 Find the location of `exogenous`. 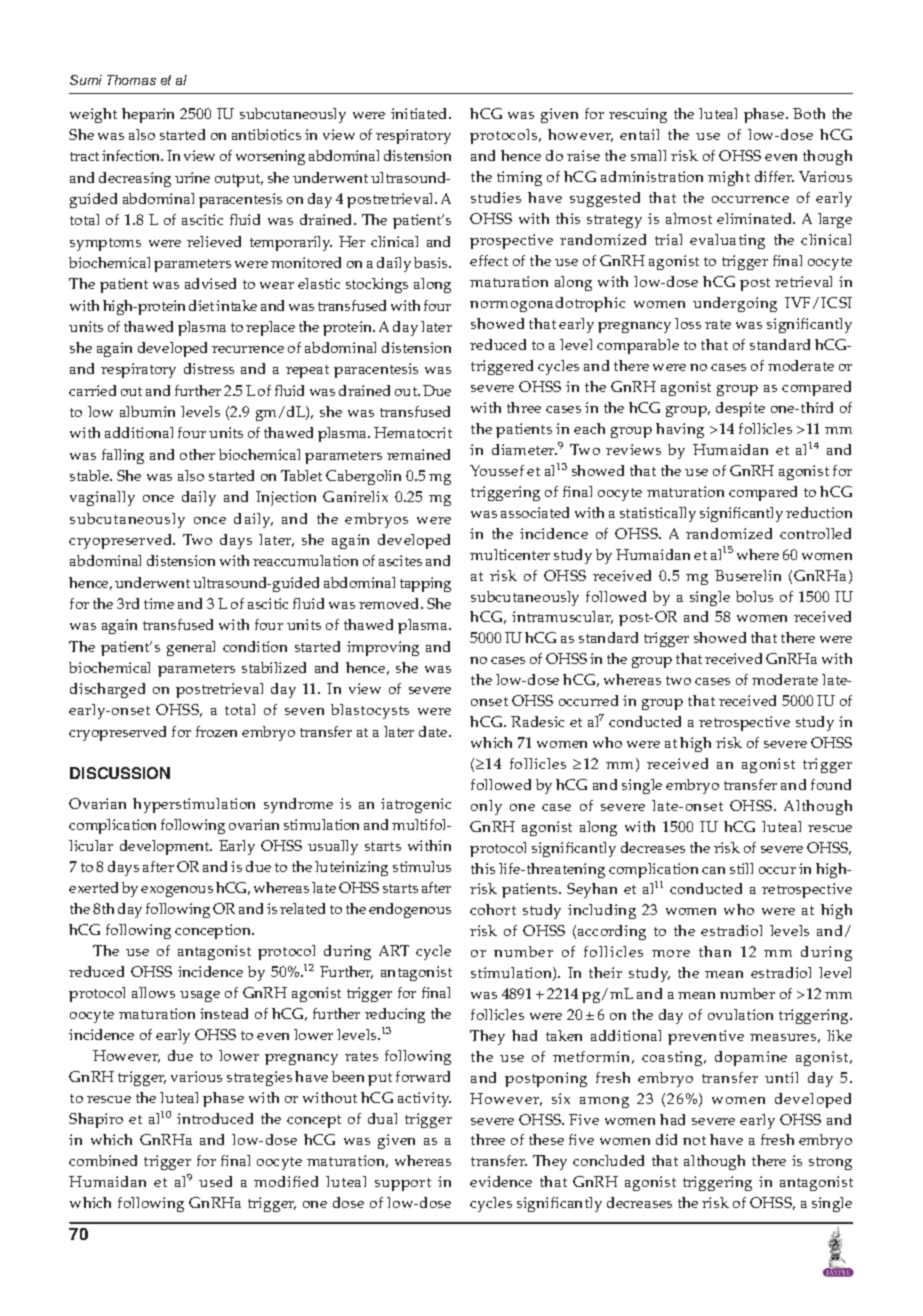

exogenous is located at coordinates (177, 891).
